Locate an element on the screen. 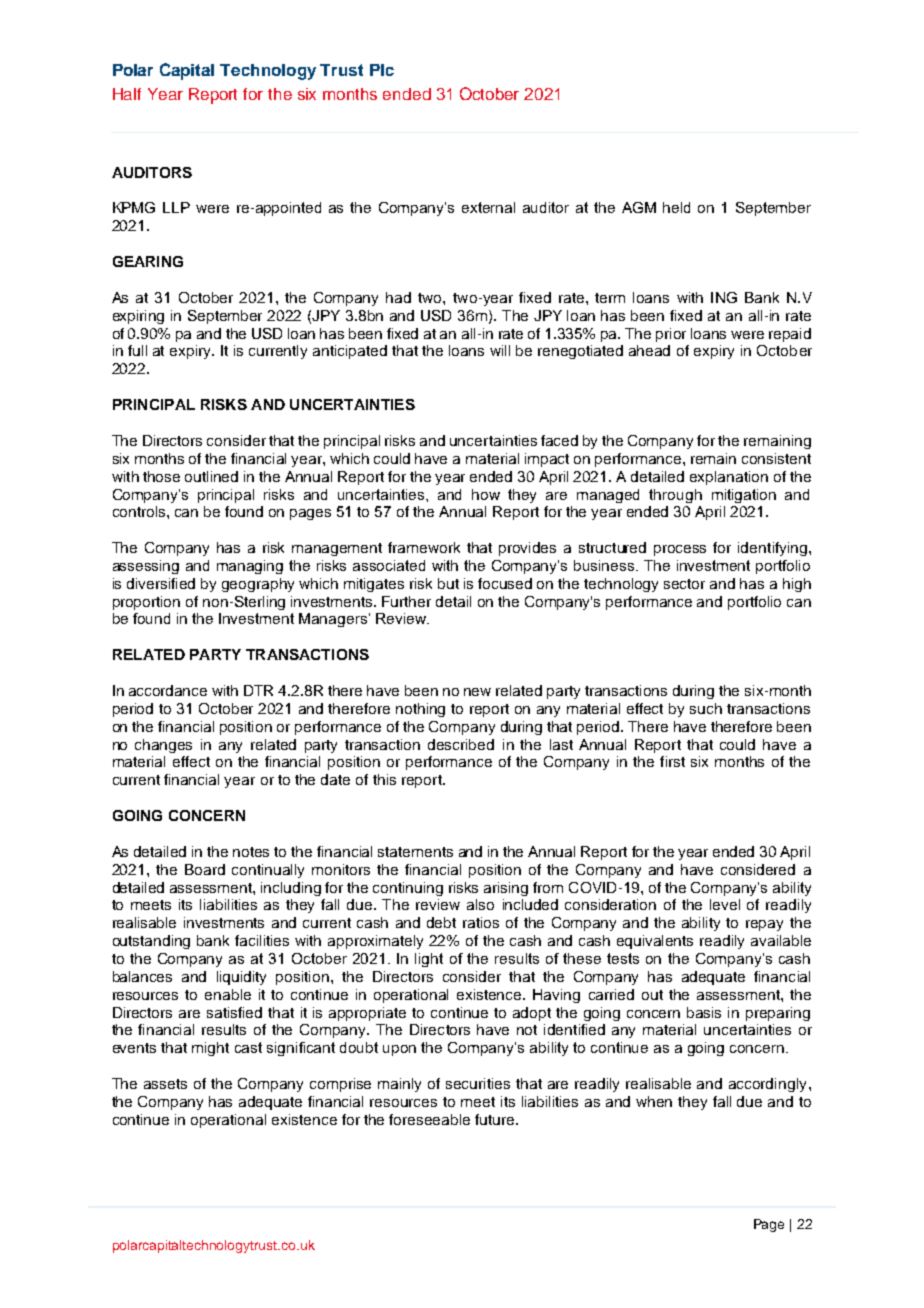  full is located at coordinates (137, 350).
